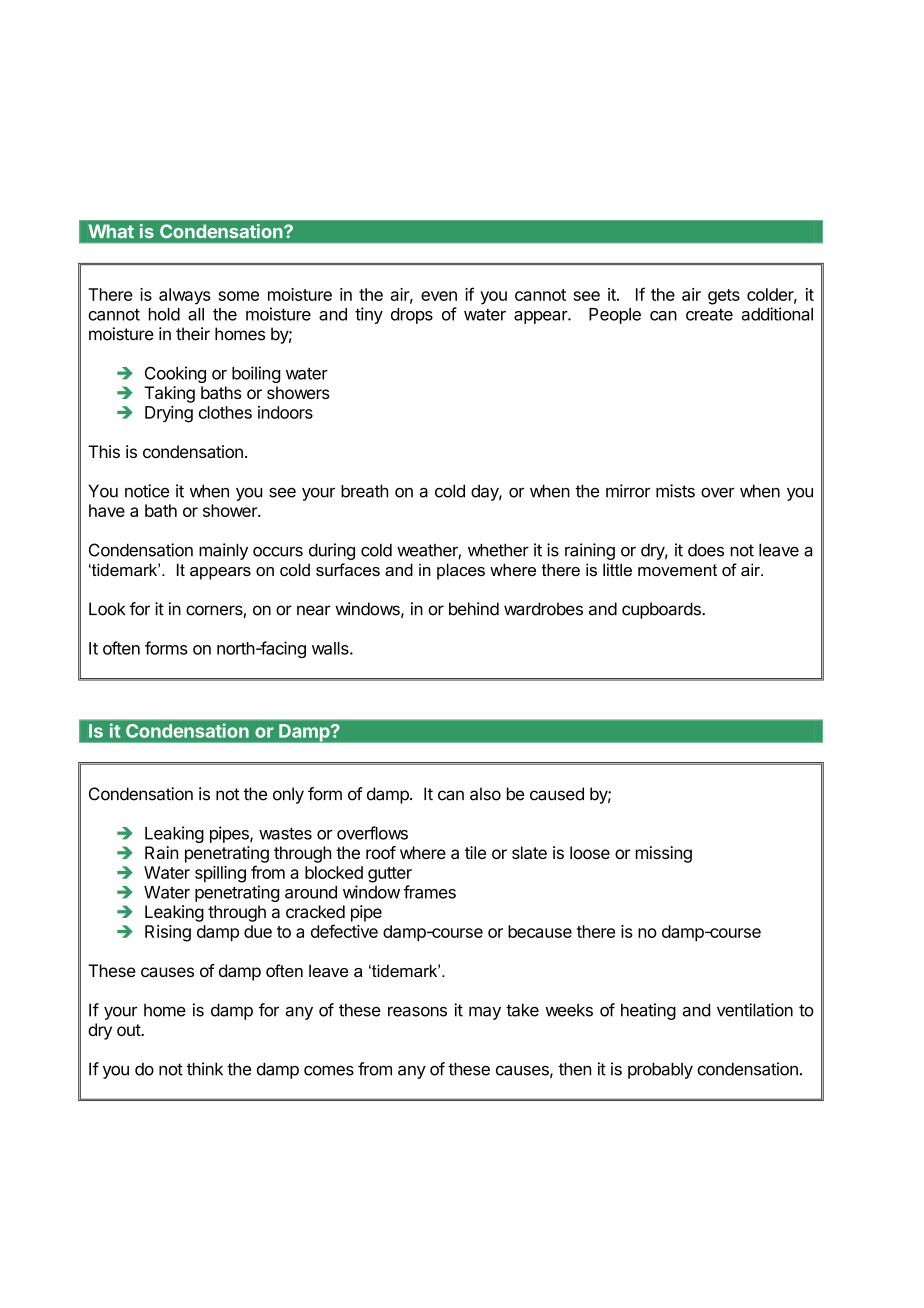  I want to click on think, so click(205, 1069).
